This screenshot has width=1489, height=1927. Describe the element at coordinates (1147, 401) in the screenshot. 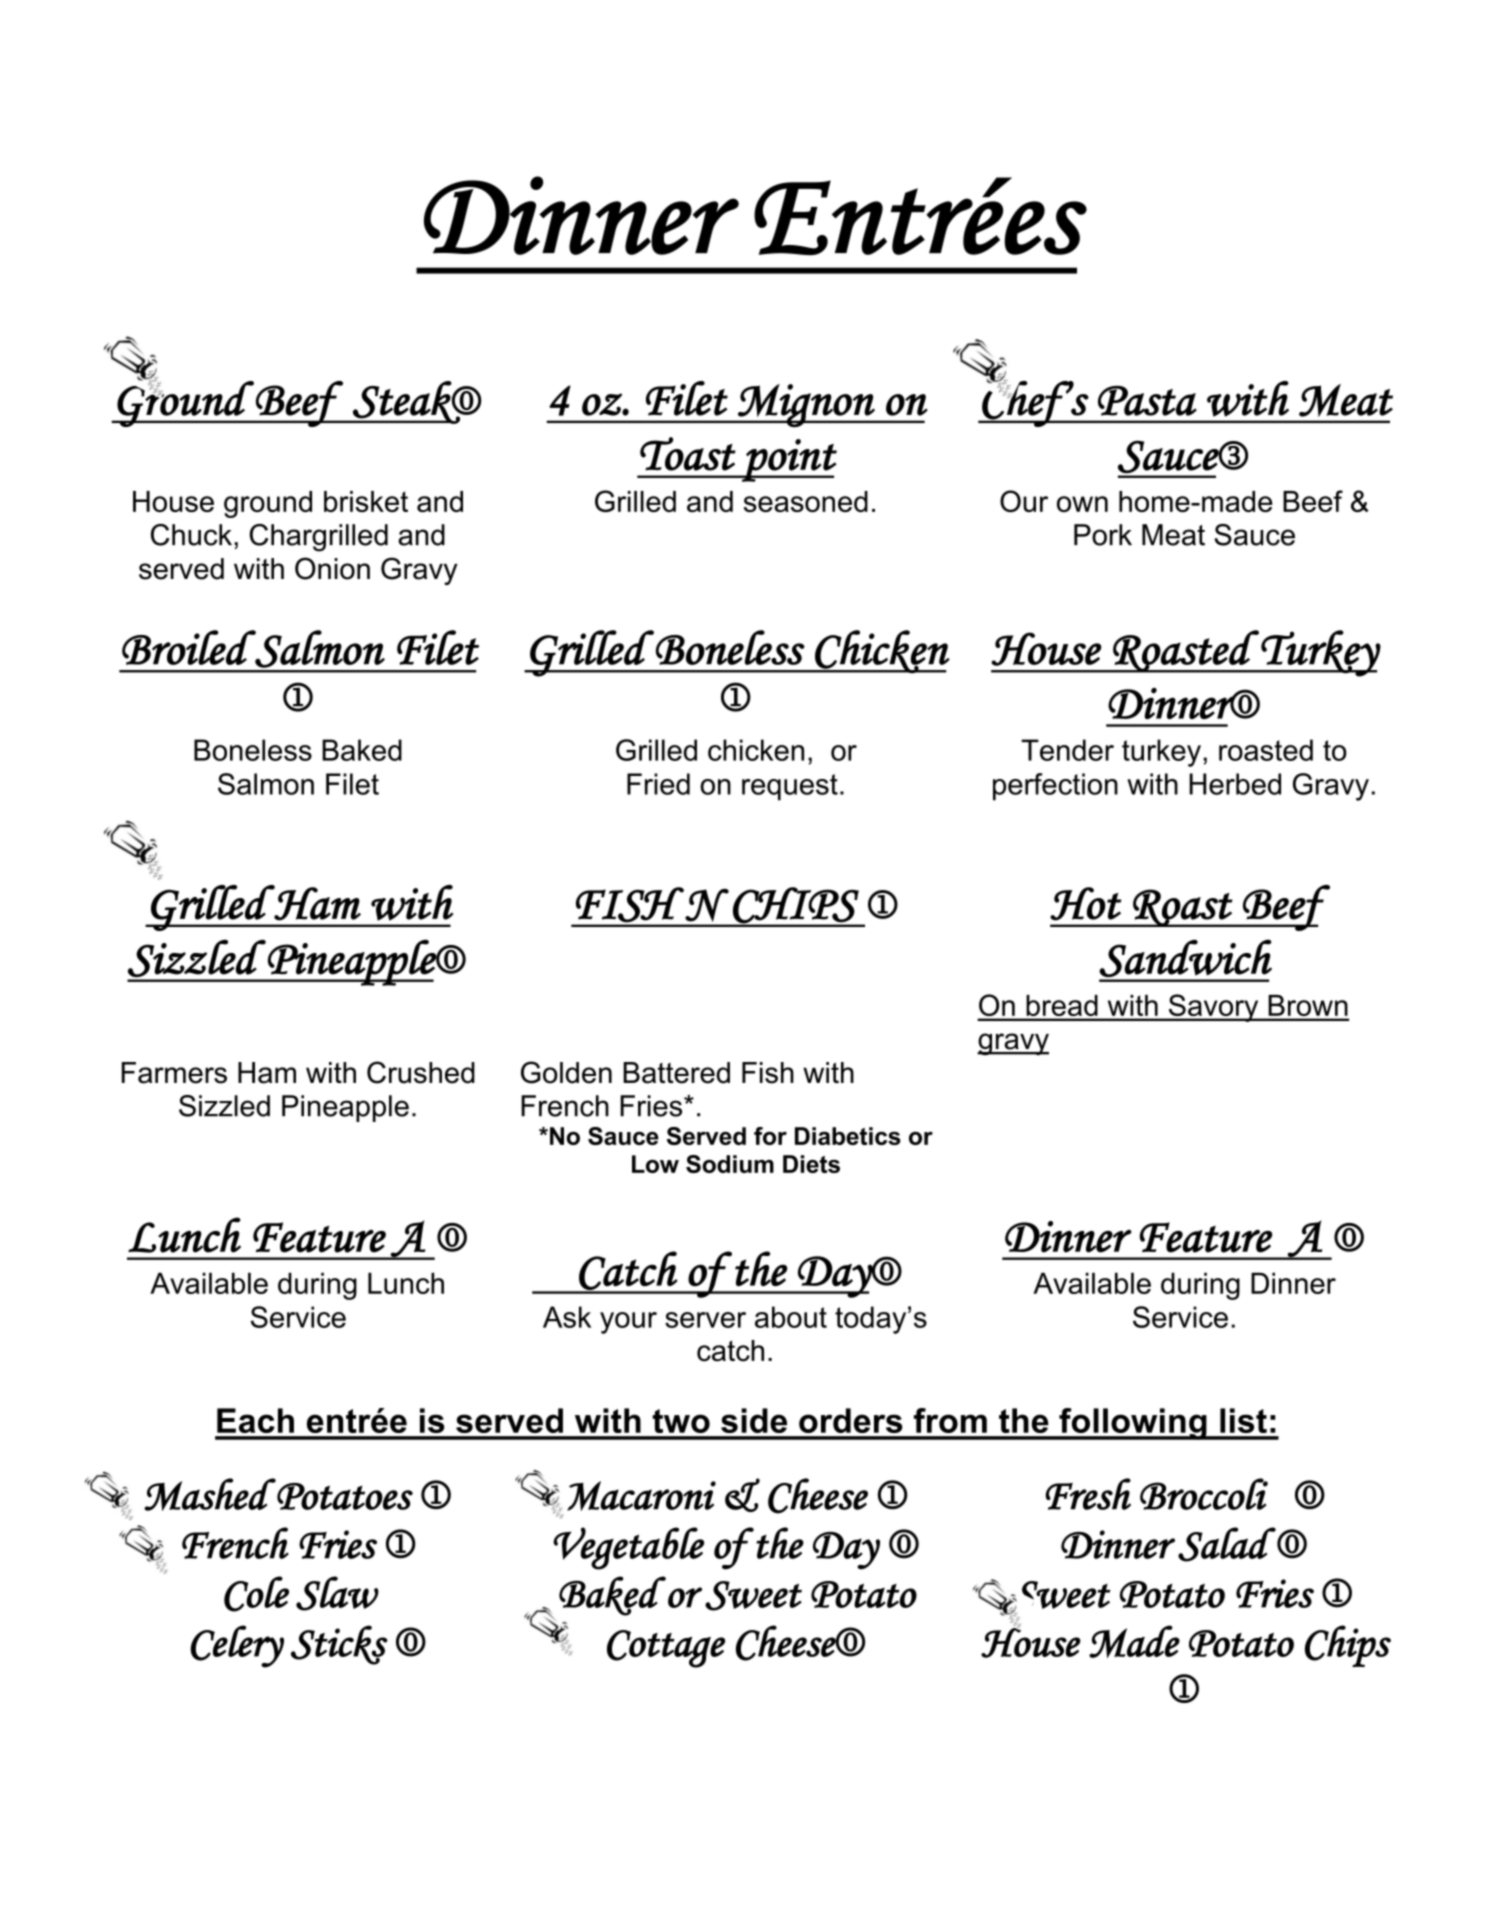

I see `Pasta` at that location.
